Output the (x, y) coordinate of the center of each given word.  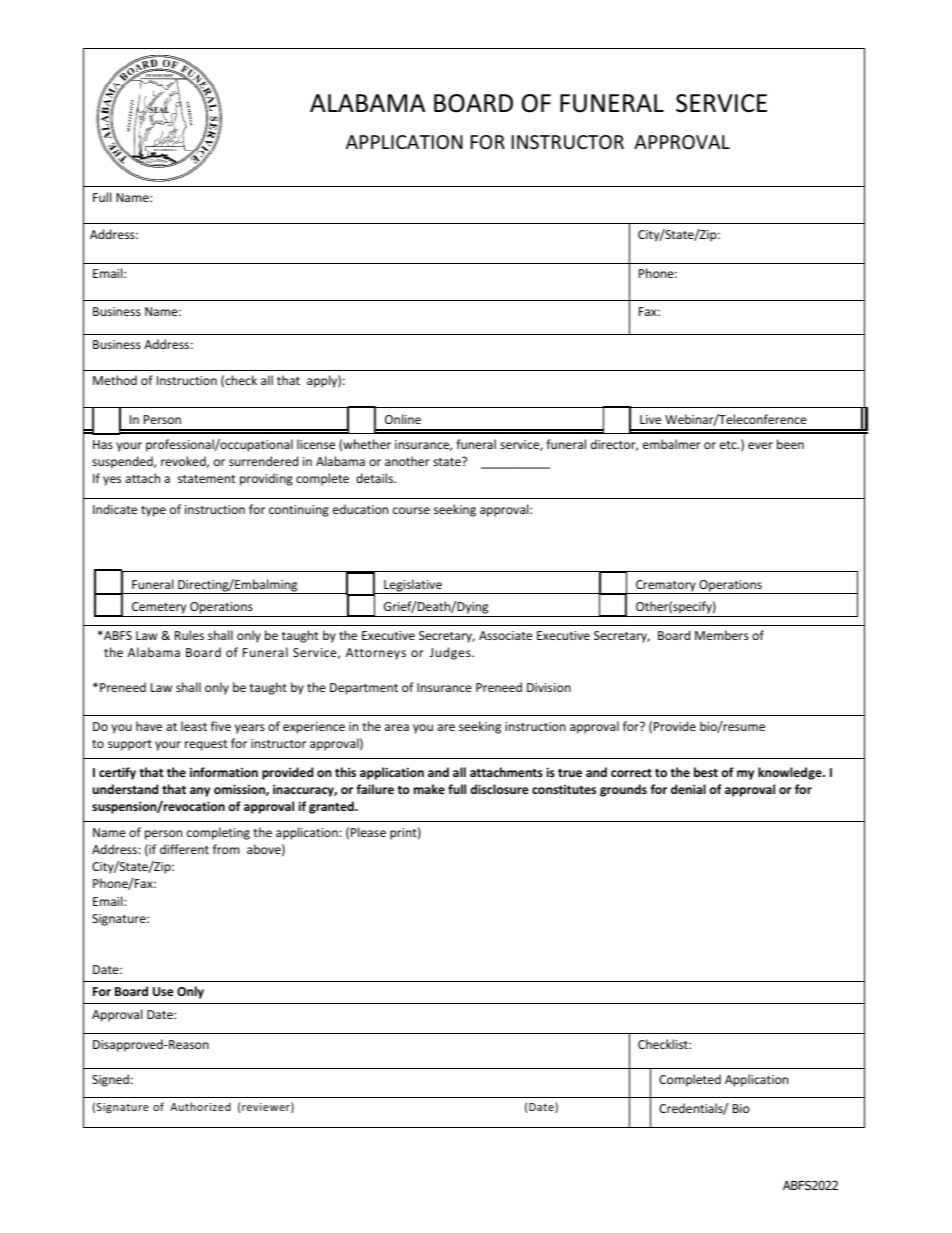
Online (403, 419)
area (397, 727)
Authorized (200, 1106)
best (706, 772)
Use (163, 991)
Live (650, 419)
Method (115, 380)
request (206, 745)
